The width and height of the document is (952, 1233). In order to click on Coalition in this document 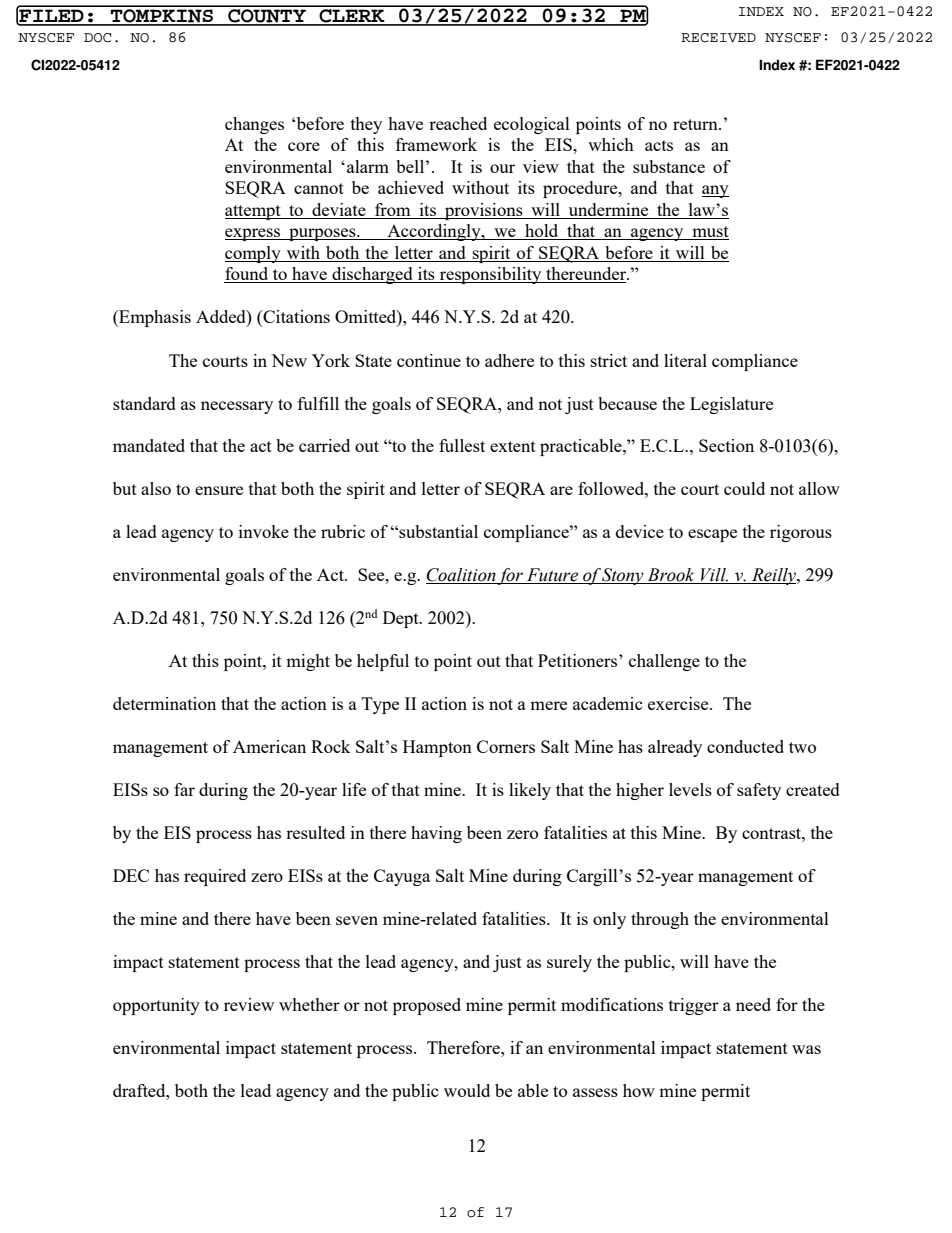, I will do `click(461, 576)`.
